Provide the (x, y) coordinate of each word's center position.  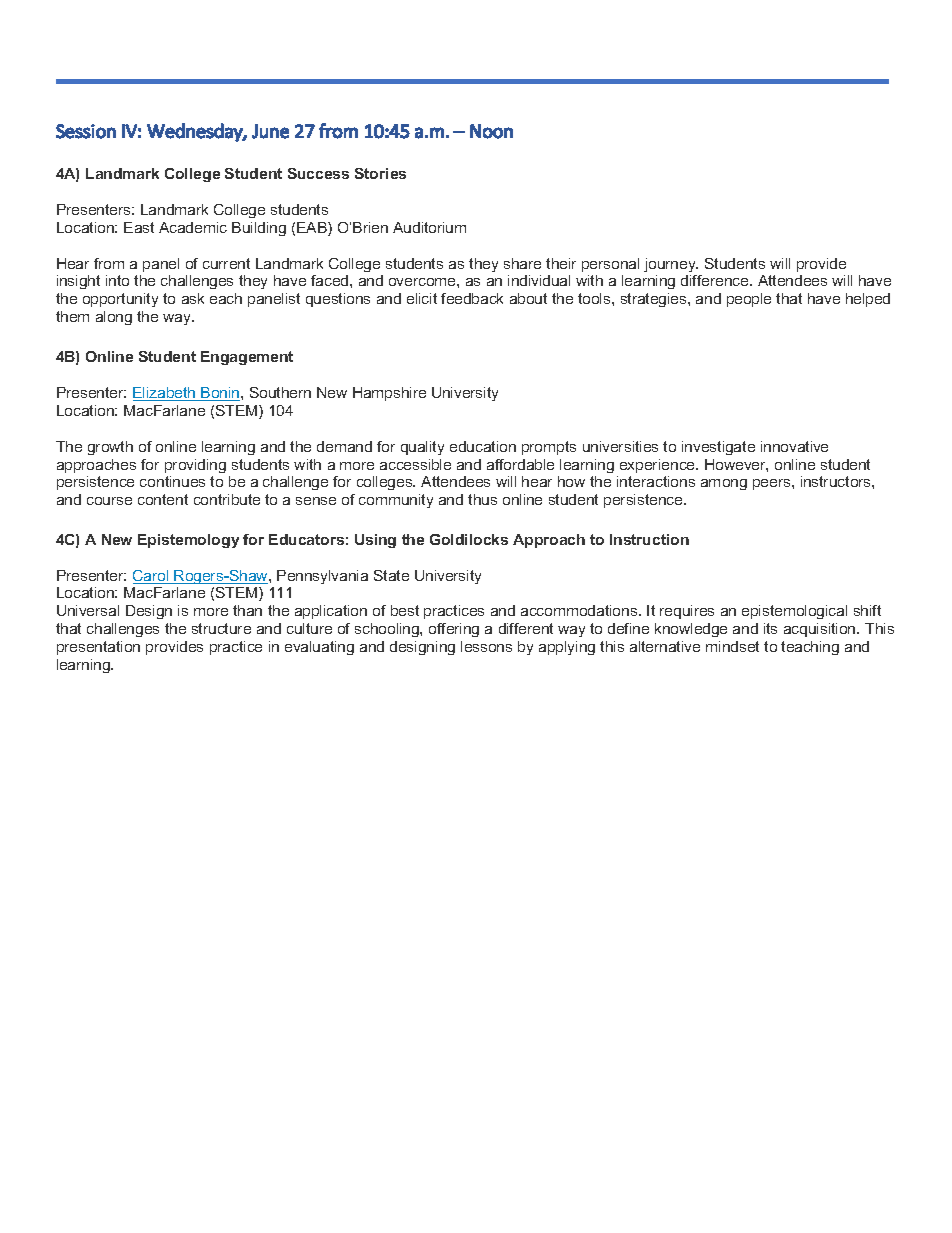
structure (221, 628)
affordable (520, 464)
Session (86, 131)
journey (671, 265)
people (749, 300)
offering (454, 630)
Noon (491, 131)
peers (773, 484)
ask (193, 298)
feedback (472, 298)
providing (195, 466)
